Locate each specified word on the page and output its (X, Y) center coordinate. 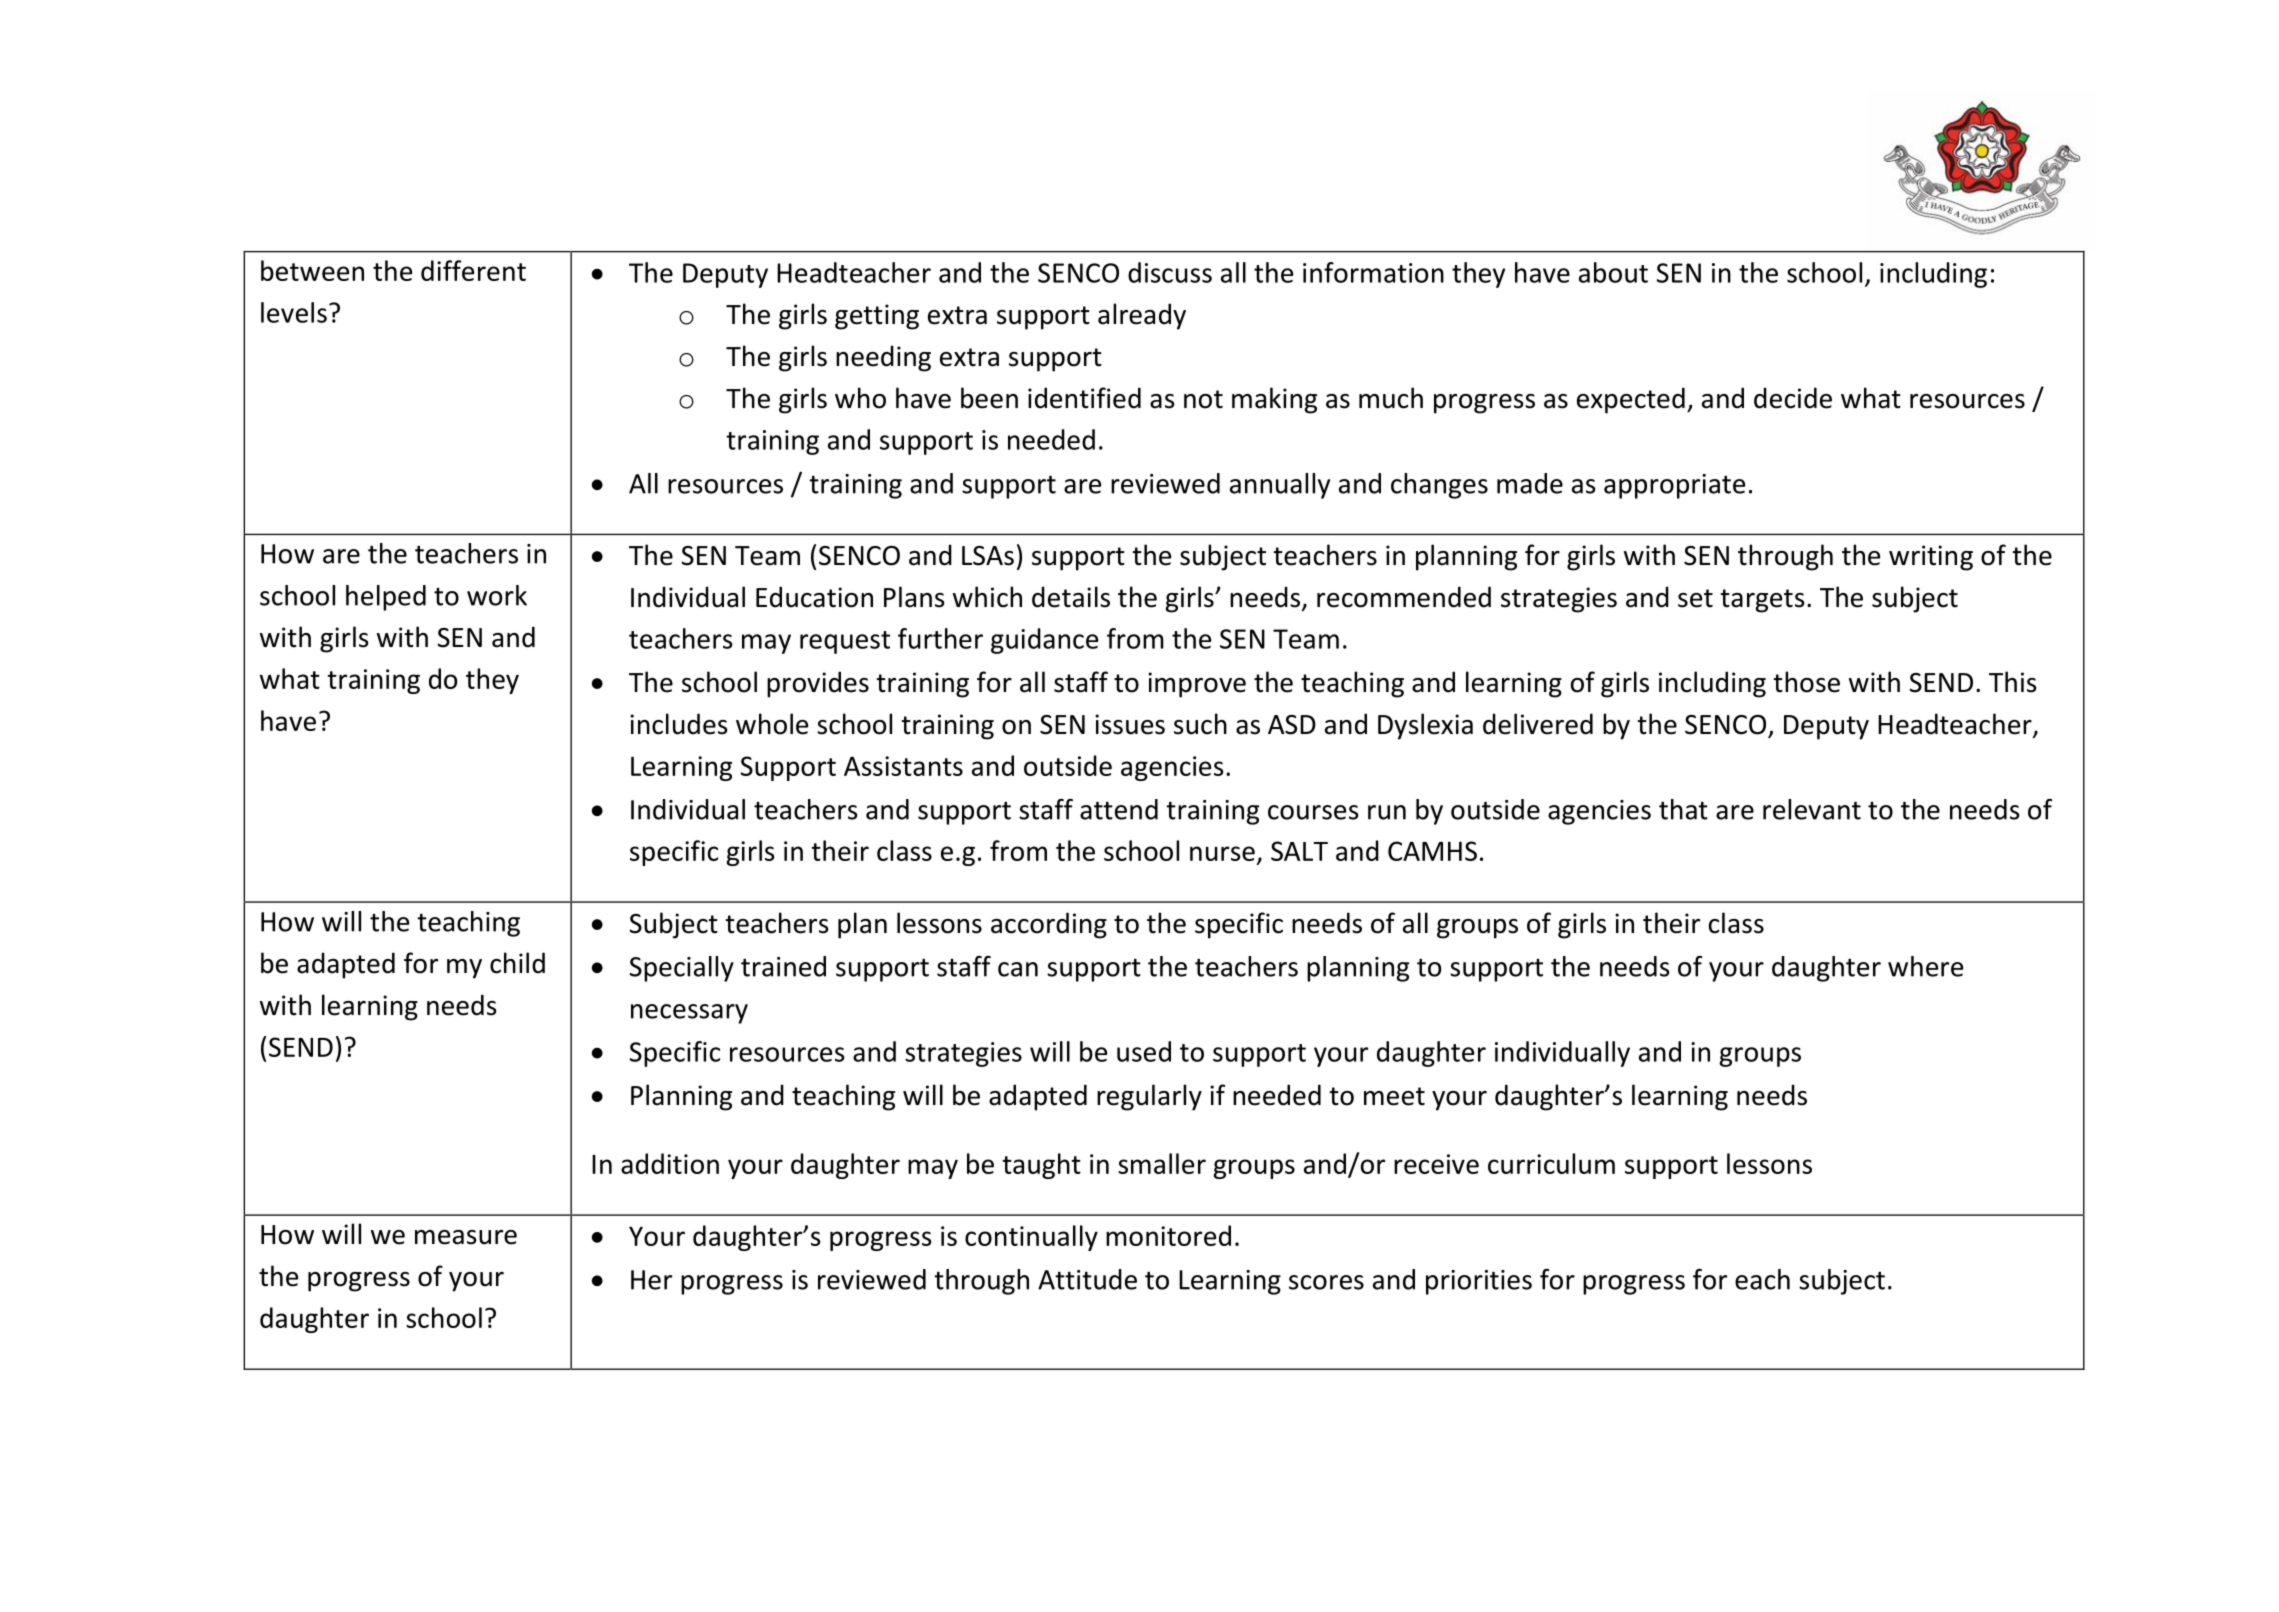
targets (1762, 601)
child (517, 963)
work (497, 595)
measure (466, 1237)
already (1142, 316)
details (1071, 597)
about (1613, 272)
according (1049, 925)
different (473, 270)
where (1925, 966)
